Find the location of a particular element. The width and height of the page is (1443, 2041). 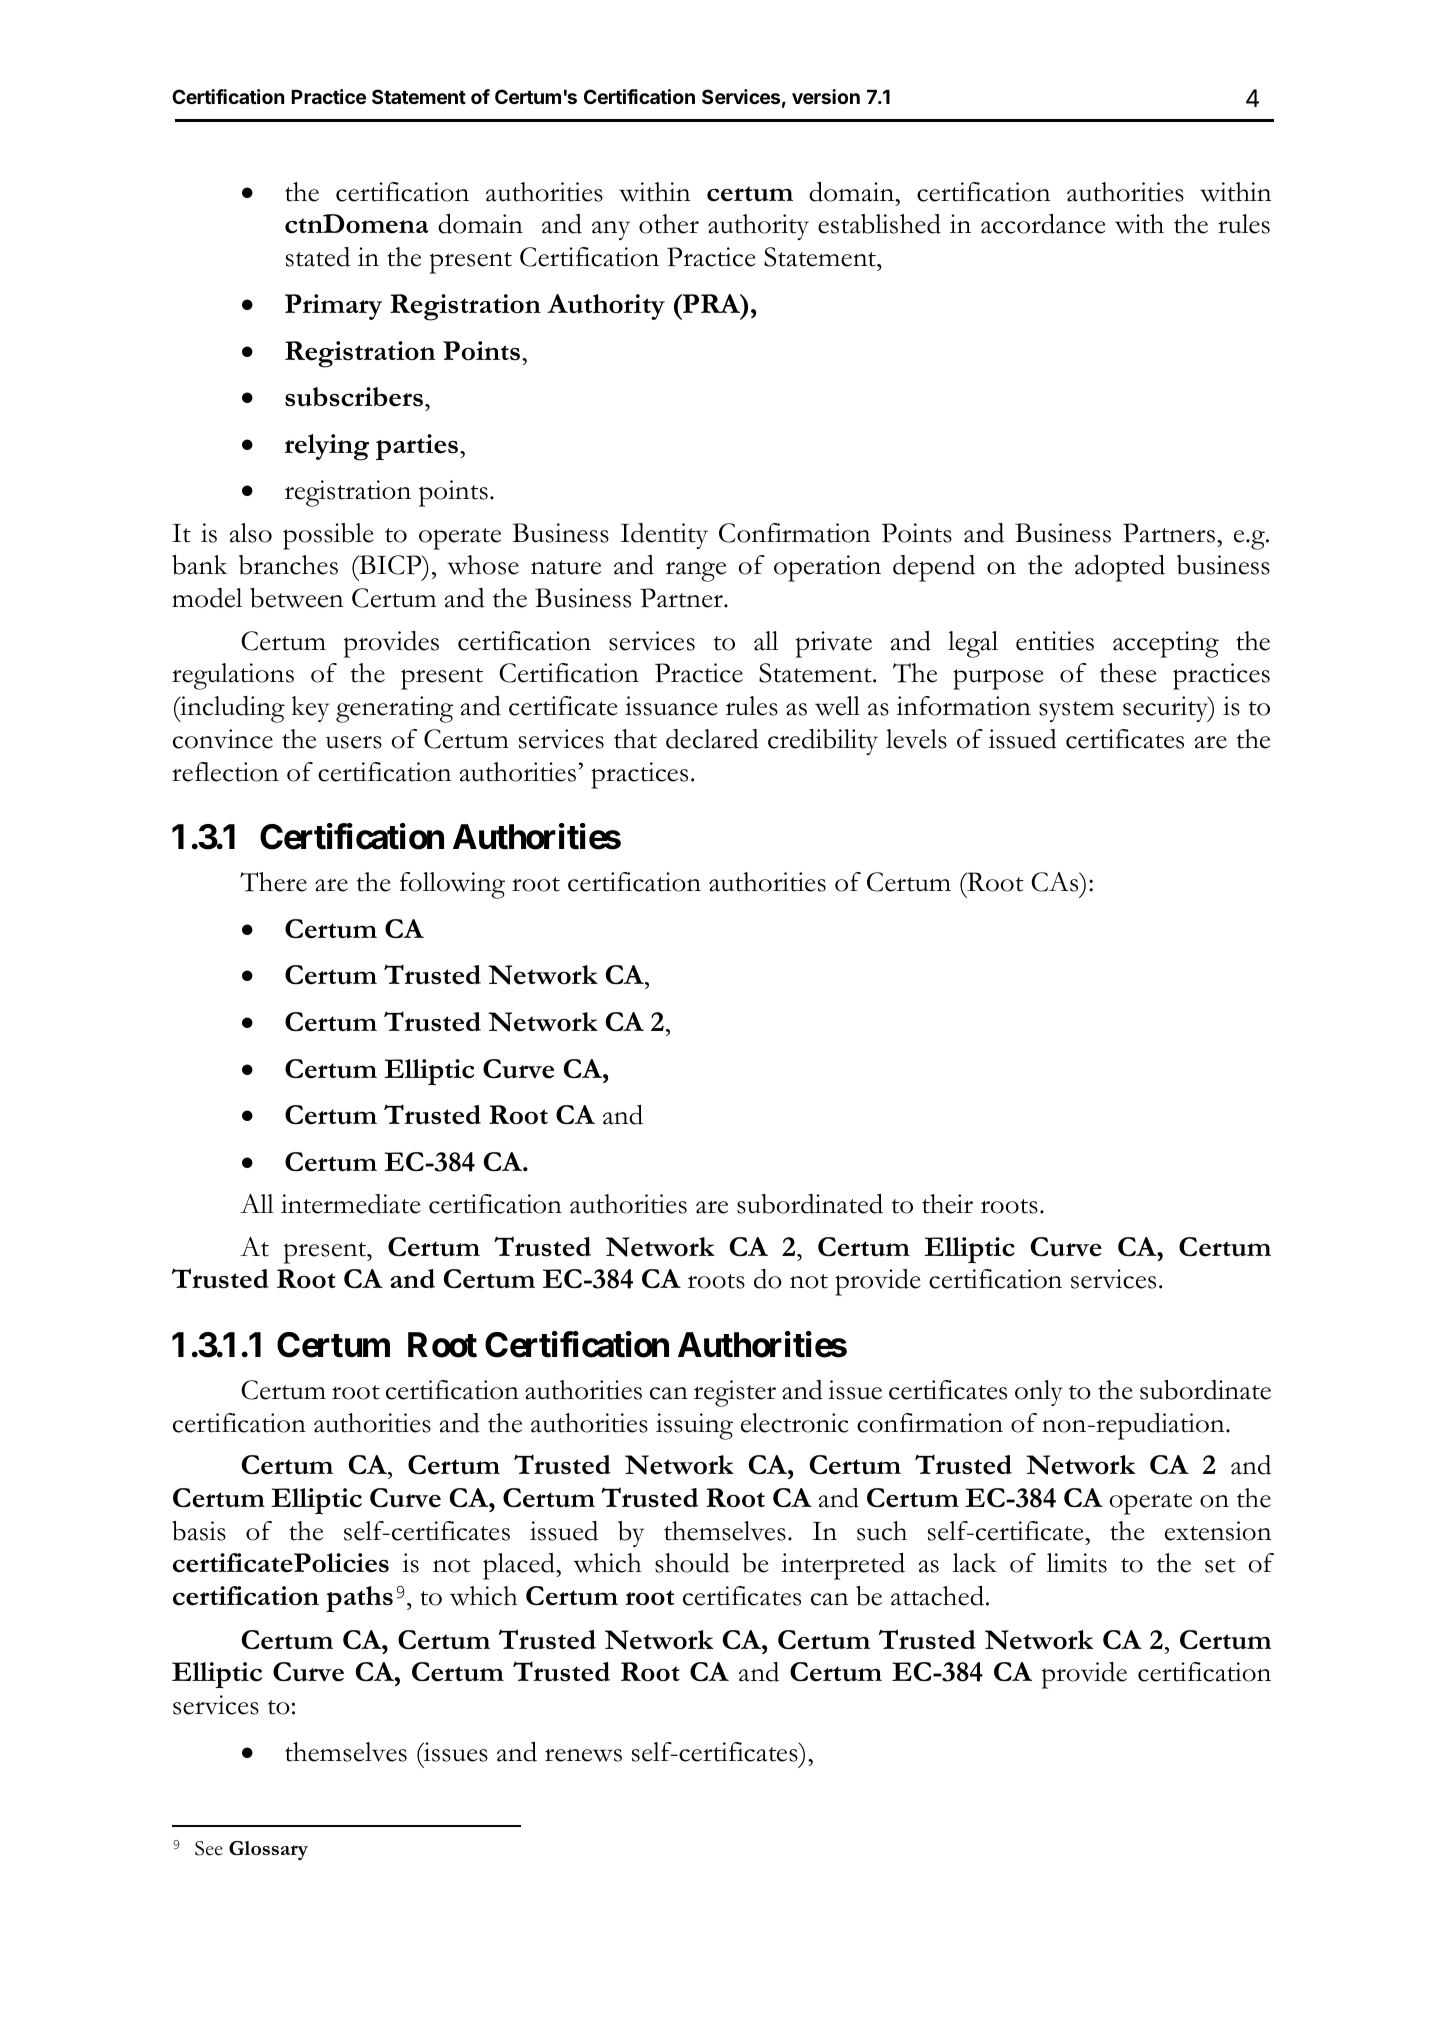

Glossary is located at coordinates (268, 1850).
